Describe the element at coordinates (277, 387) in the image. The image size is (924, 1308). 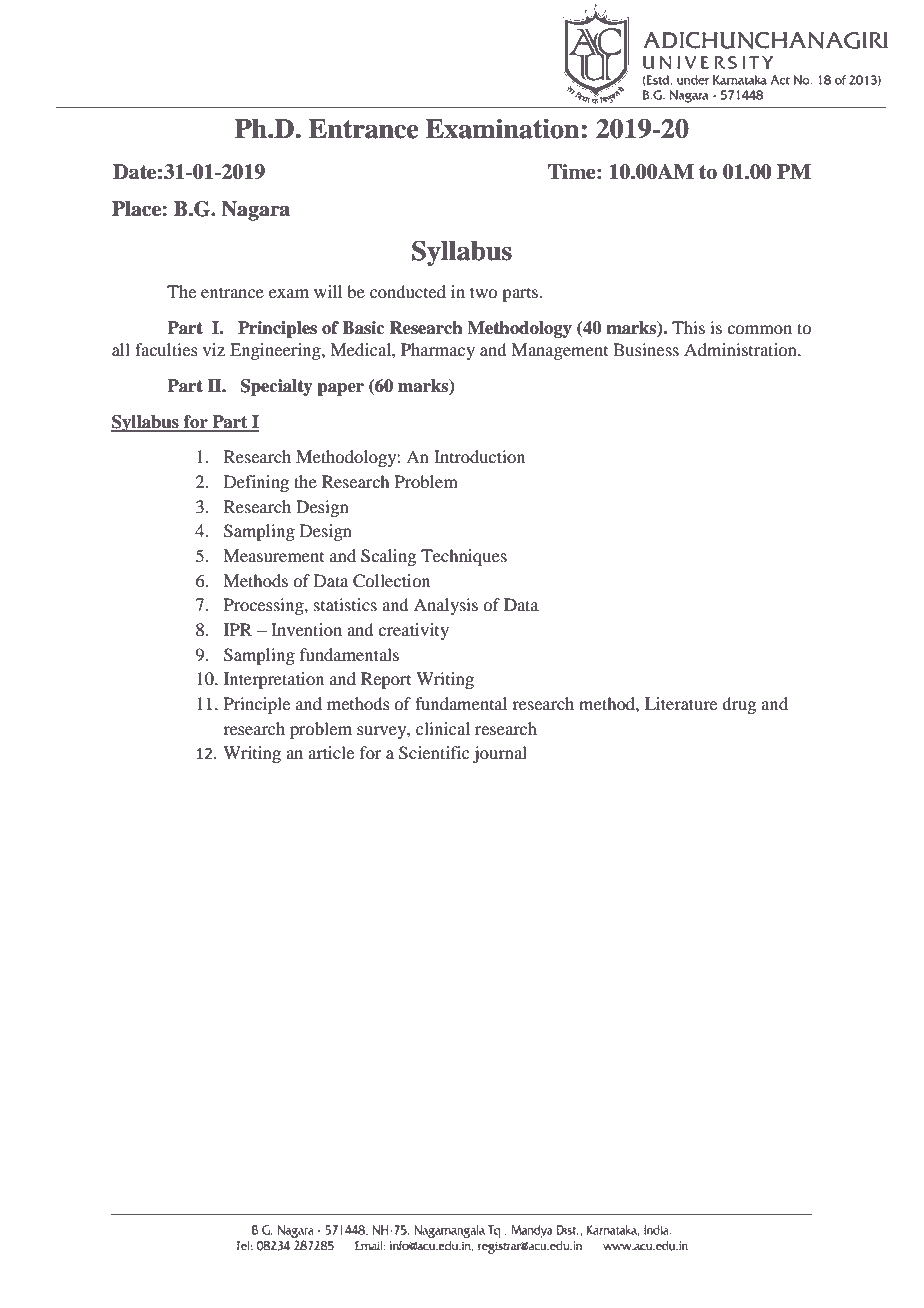
I see `Specialty` at that location.
